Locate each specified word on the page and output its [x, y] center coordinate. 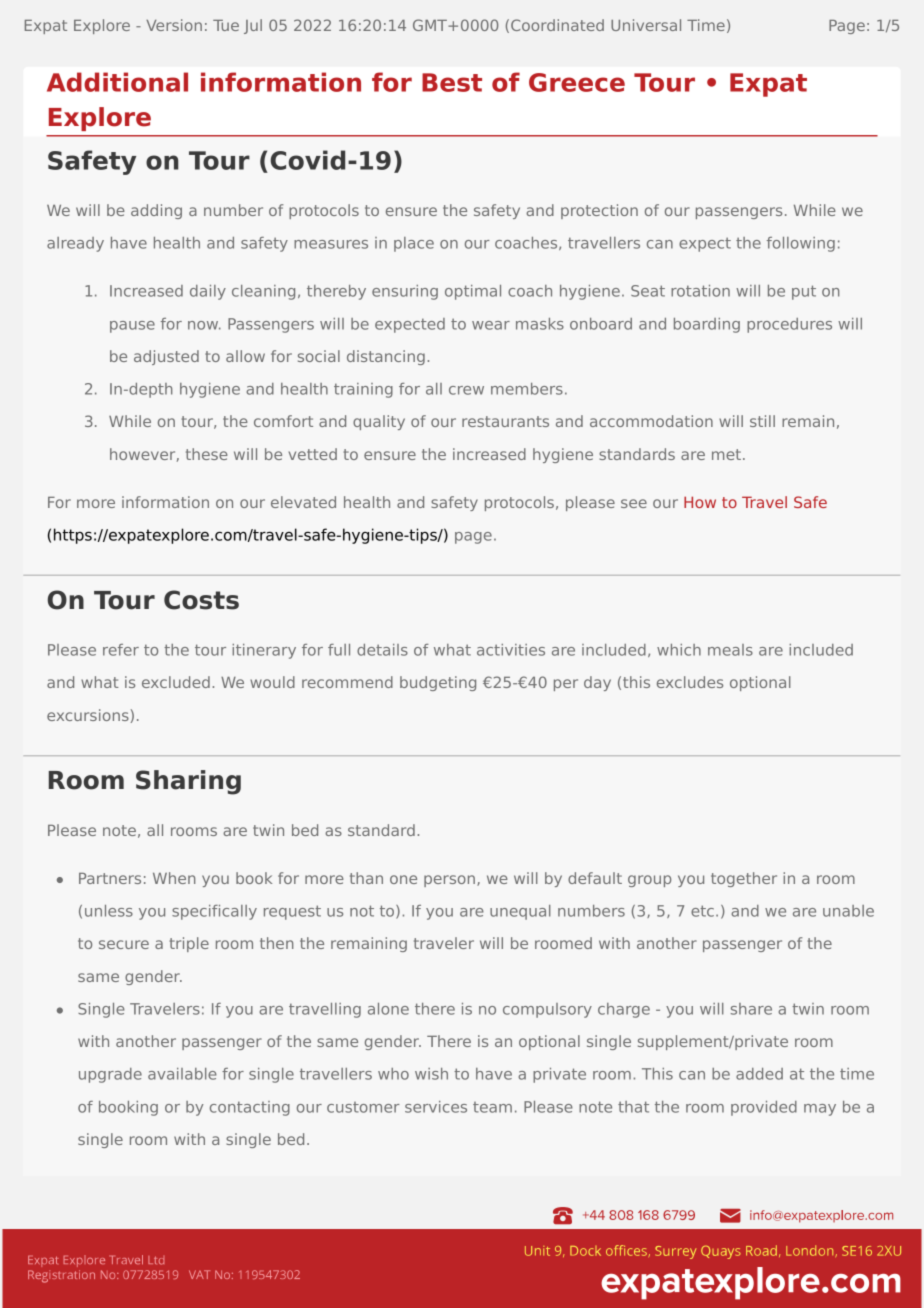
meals [730, 650]
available [182, 1074]
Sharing [188, 782]
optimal [473, 292]
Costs [201, 600]
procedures [789, 325]
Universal [646, 25]
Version [174, 25]
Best [452, 82]
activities [511, 650]
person [449, 881]
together [744, 879]
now [204, 325]
